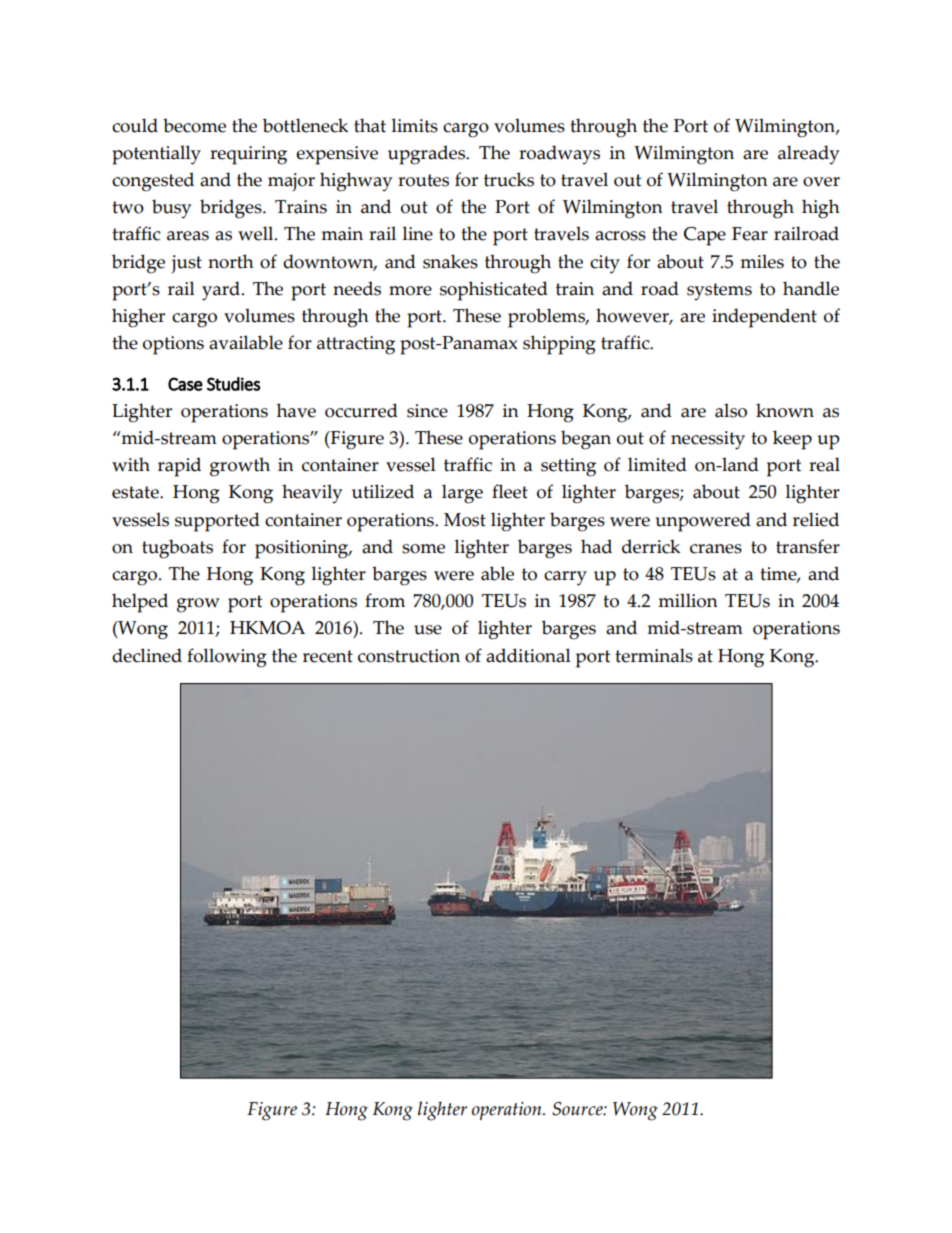  I want to click on relied, so click(816, 519).
